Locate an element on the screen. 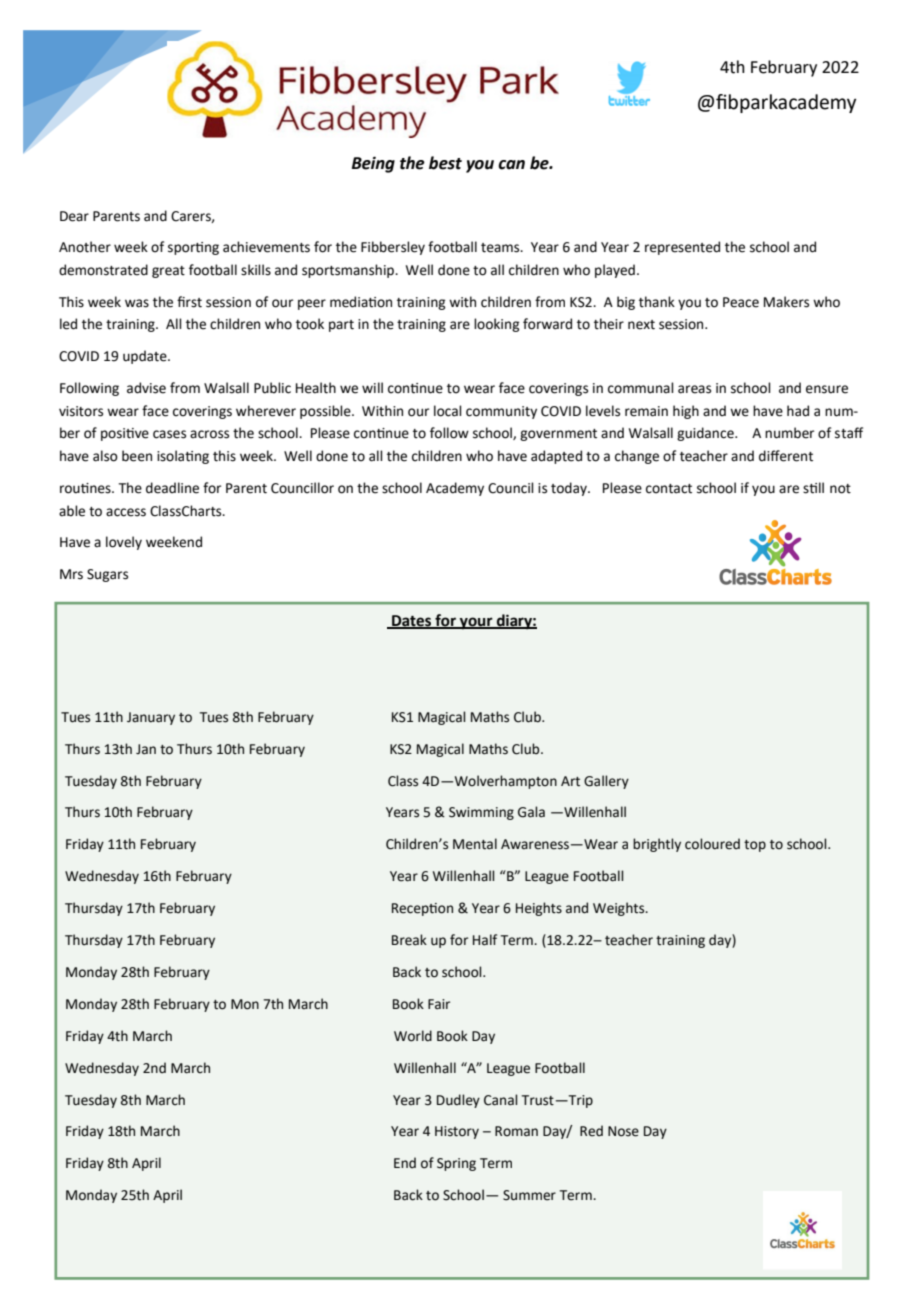 The image size is (924, 1308). sporting is located at coordinates (193, 248).
